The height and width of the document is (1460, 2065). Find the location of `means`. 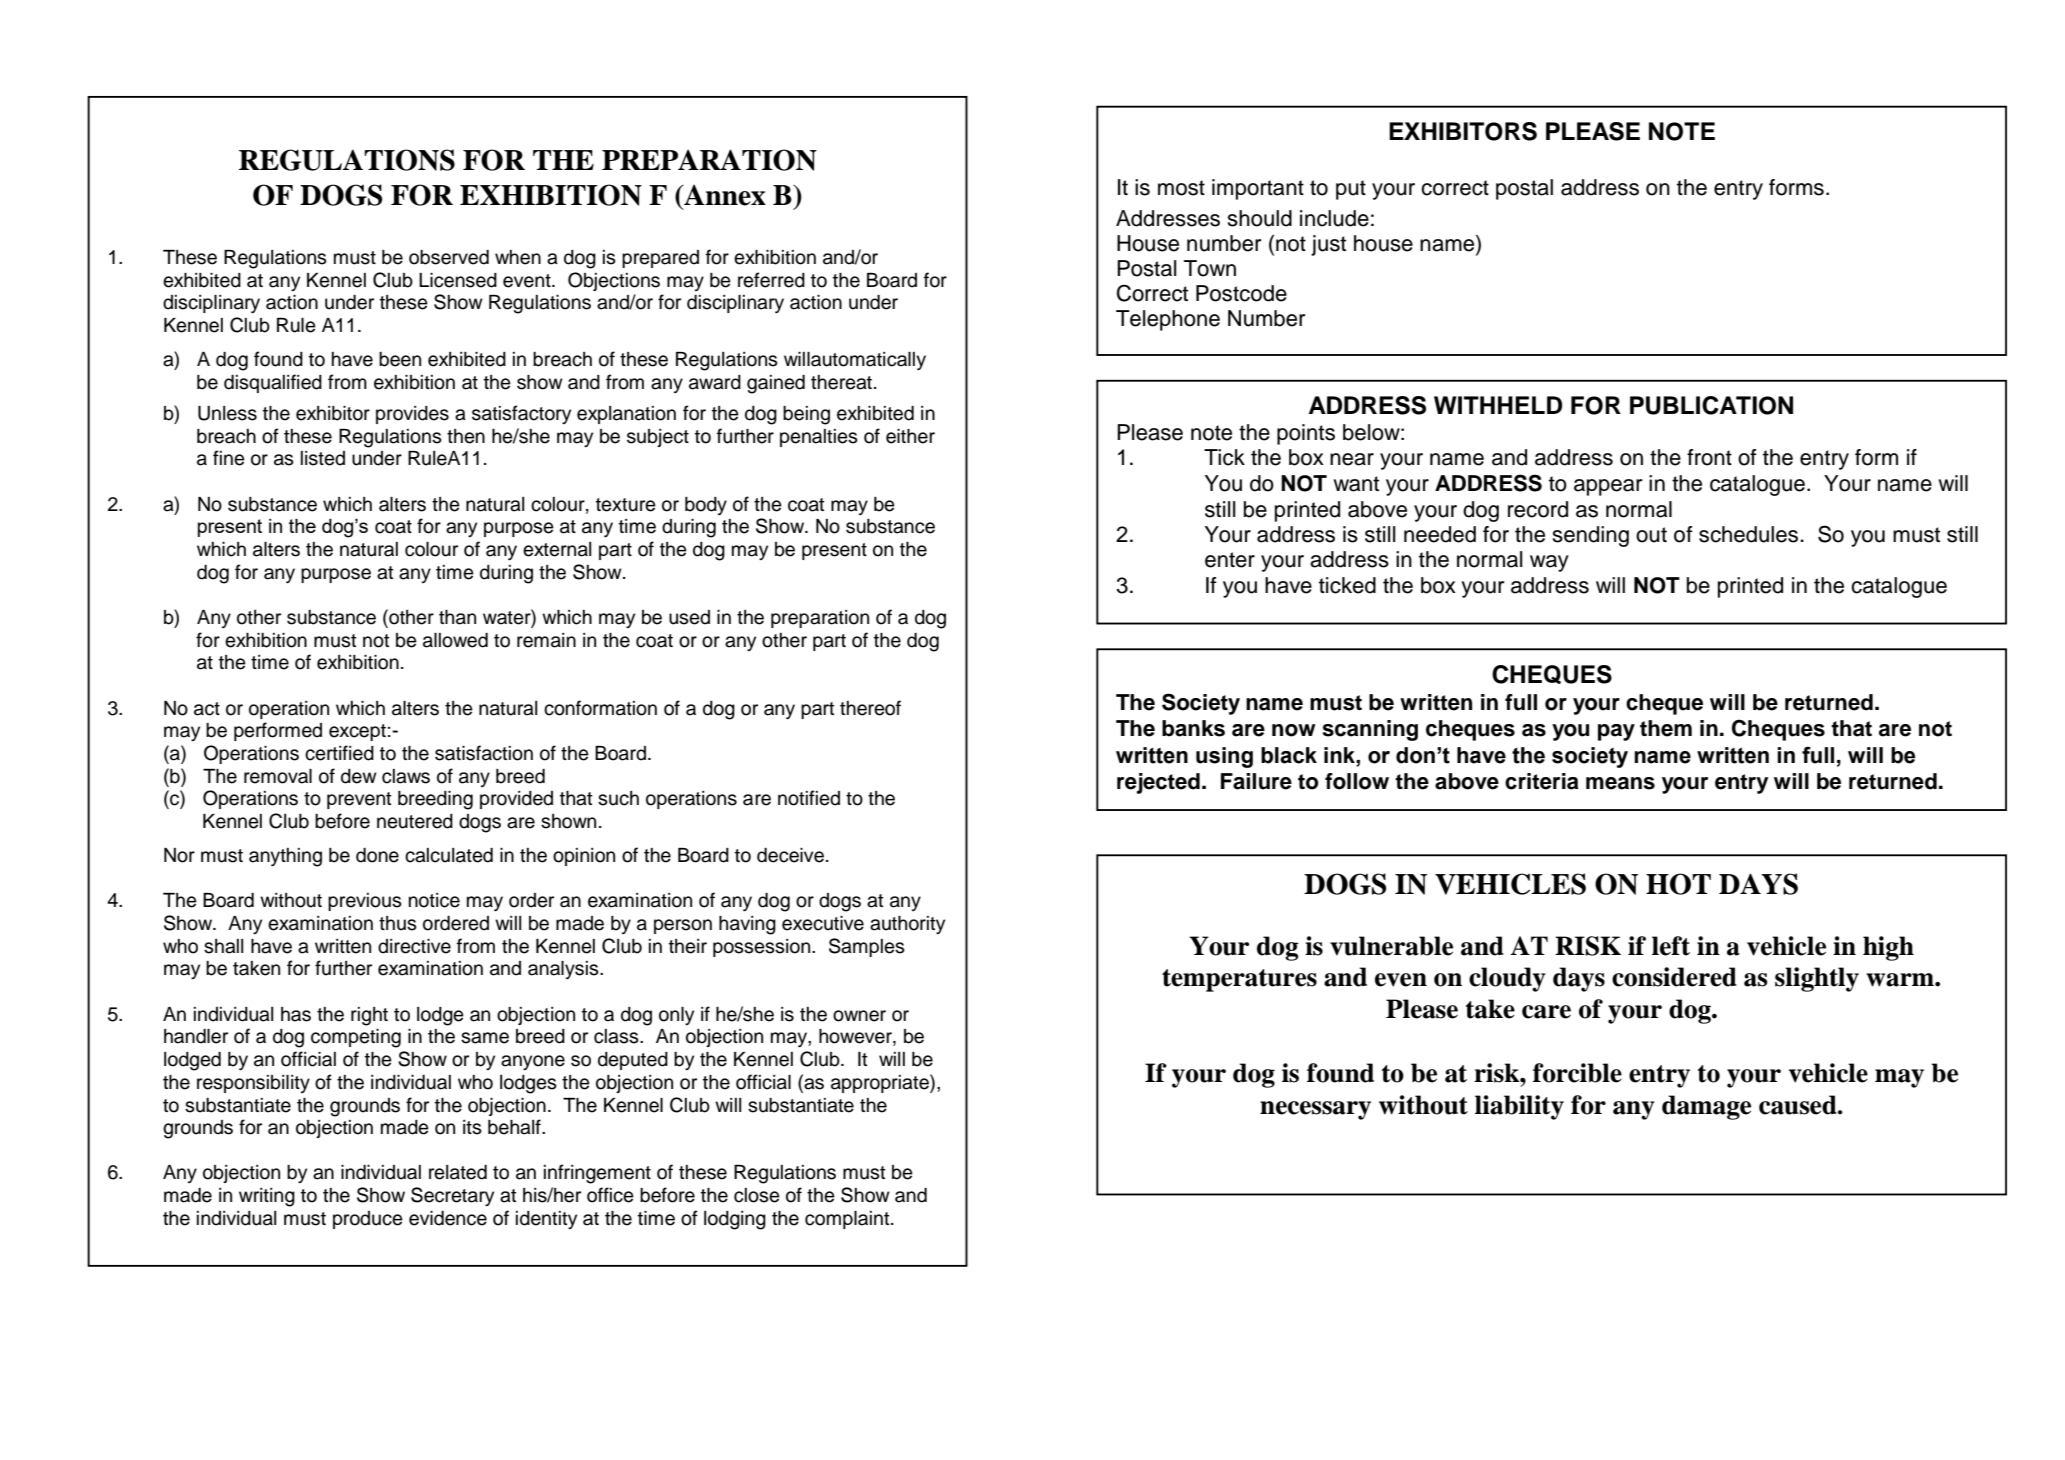

means is located at coordinates (1620, 783).
